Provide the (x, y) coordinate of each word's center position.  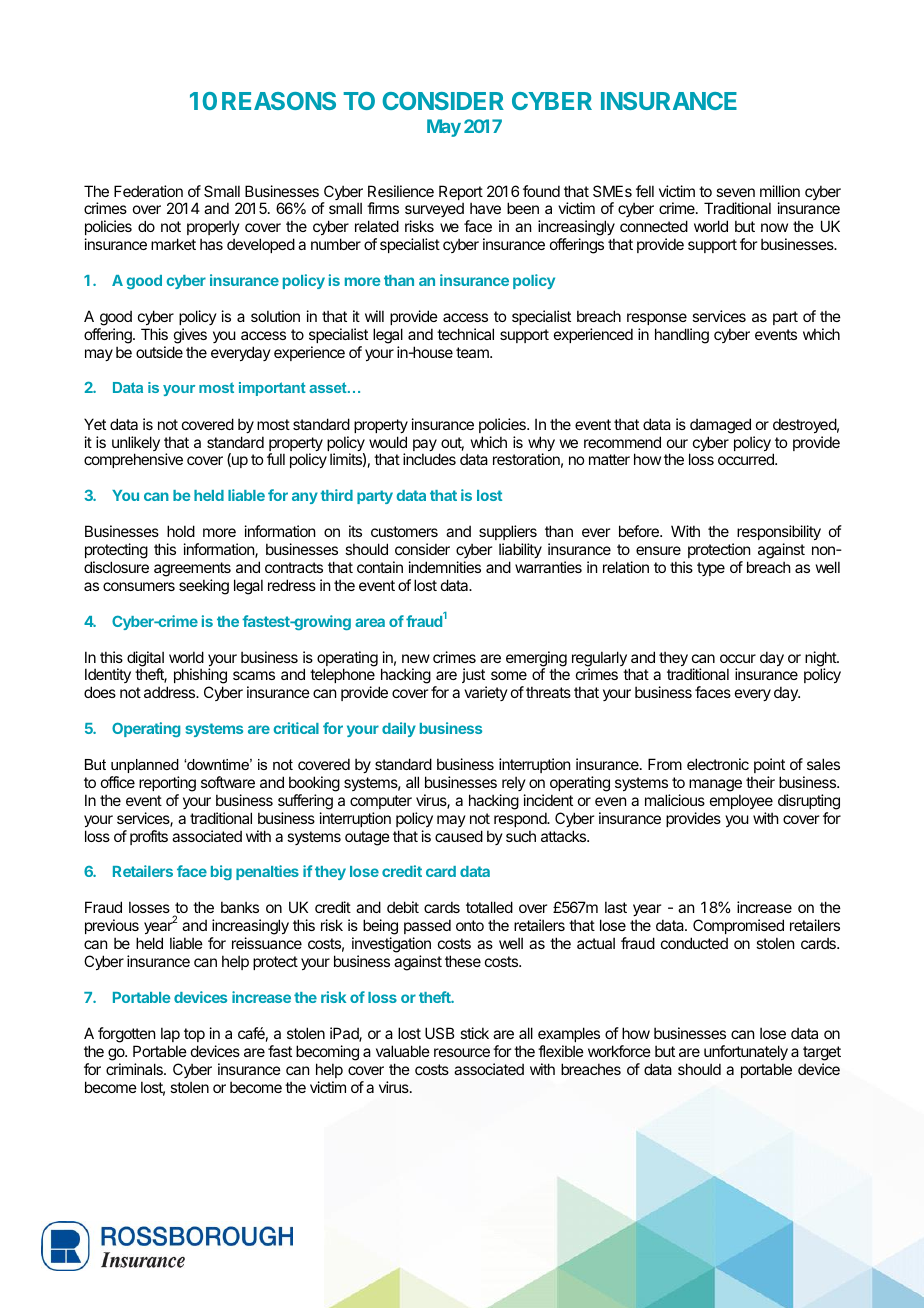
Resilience (401, 191)
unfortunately (746, 1053)
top (194, 1035)
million (780, 191)
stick (474, 1033)
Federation (148, 191)
